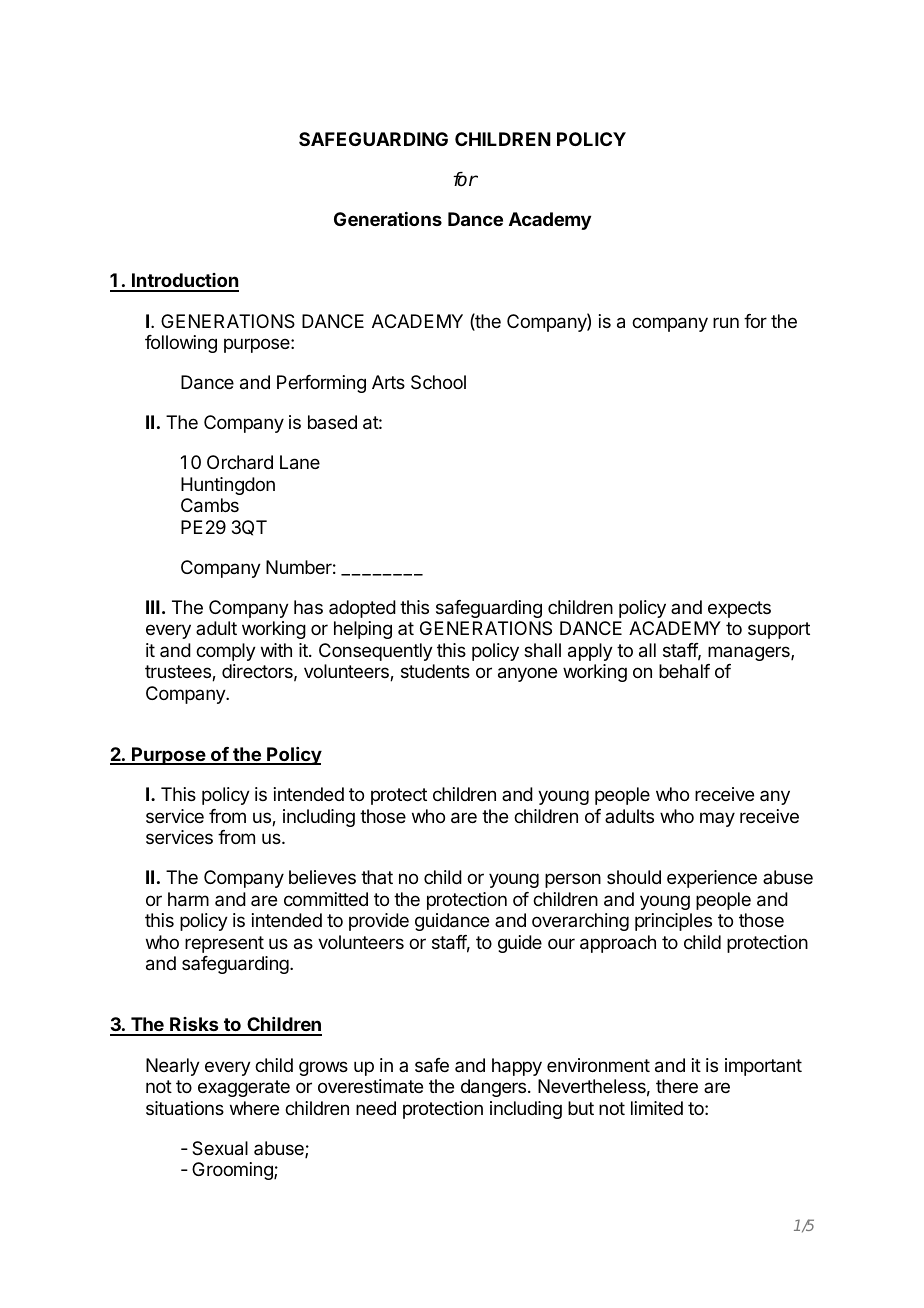 This screenshot has width=924, height=1308. What do you see at coordinates (684, 671) in the screenshot?
I see `behalf` at bounding box center [684, 671].
